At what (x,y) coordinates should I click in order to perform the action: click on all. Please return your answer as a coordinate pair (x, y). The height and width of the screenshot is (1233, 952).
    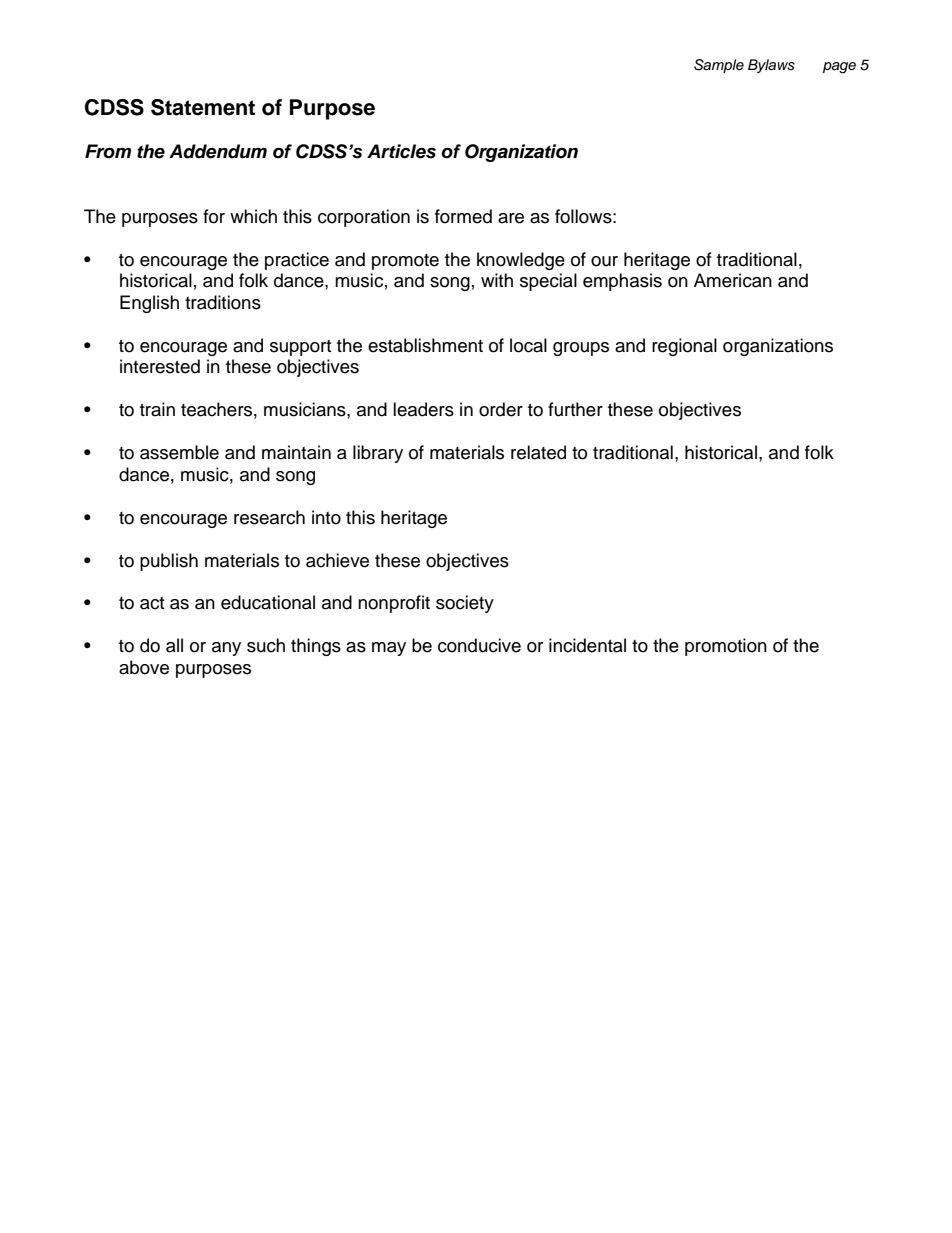
    Looking at the image, I should click on (174, 645).
